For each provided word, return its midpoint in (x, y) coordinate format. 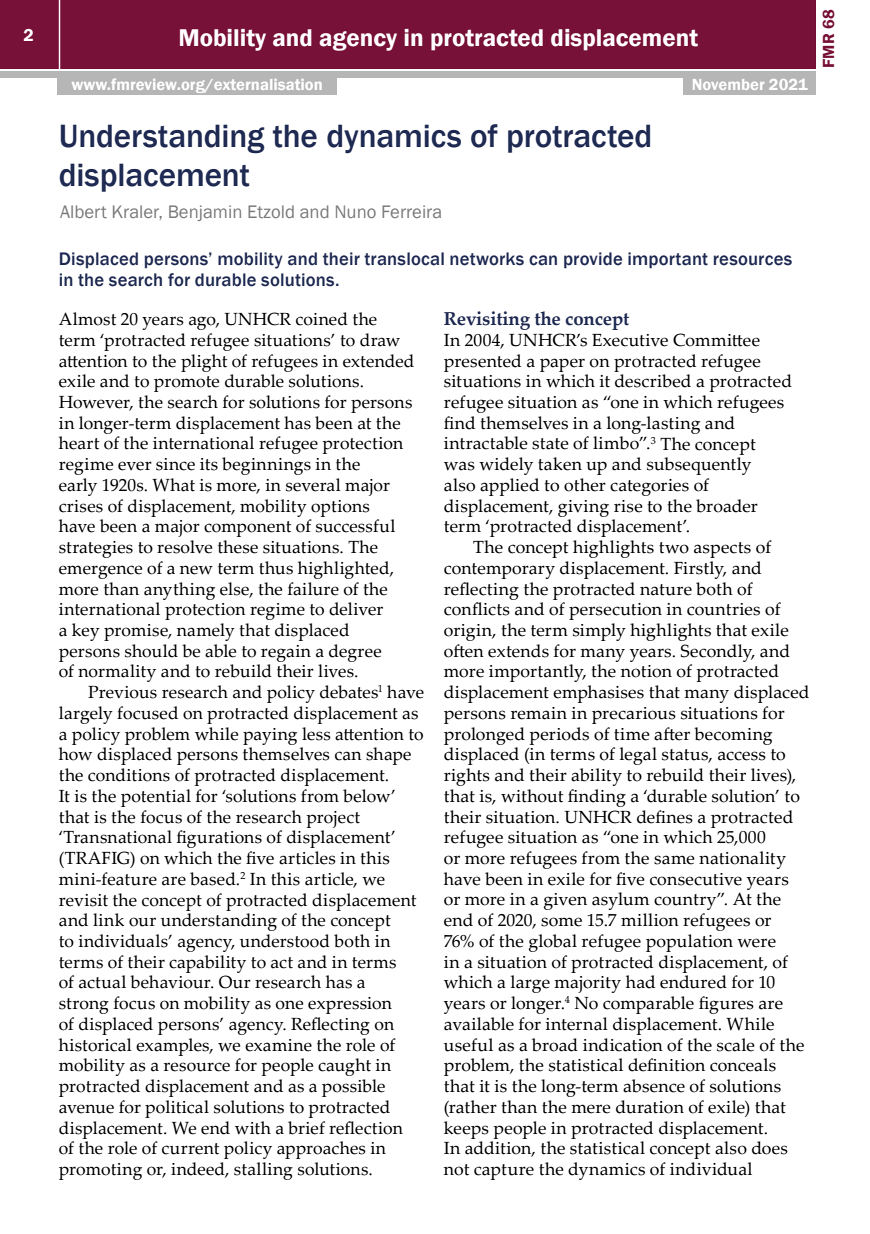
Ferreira (411, 211)
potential (156, 798)
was (459, 466)
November (728, 84)
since (175, 464)
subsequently (699, 466)
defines (665, 817)
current (190, 1149)
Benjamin (205, 213)
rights (467, 777)
